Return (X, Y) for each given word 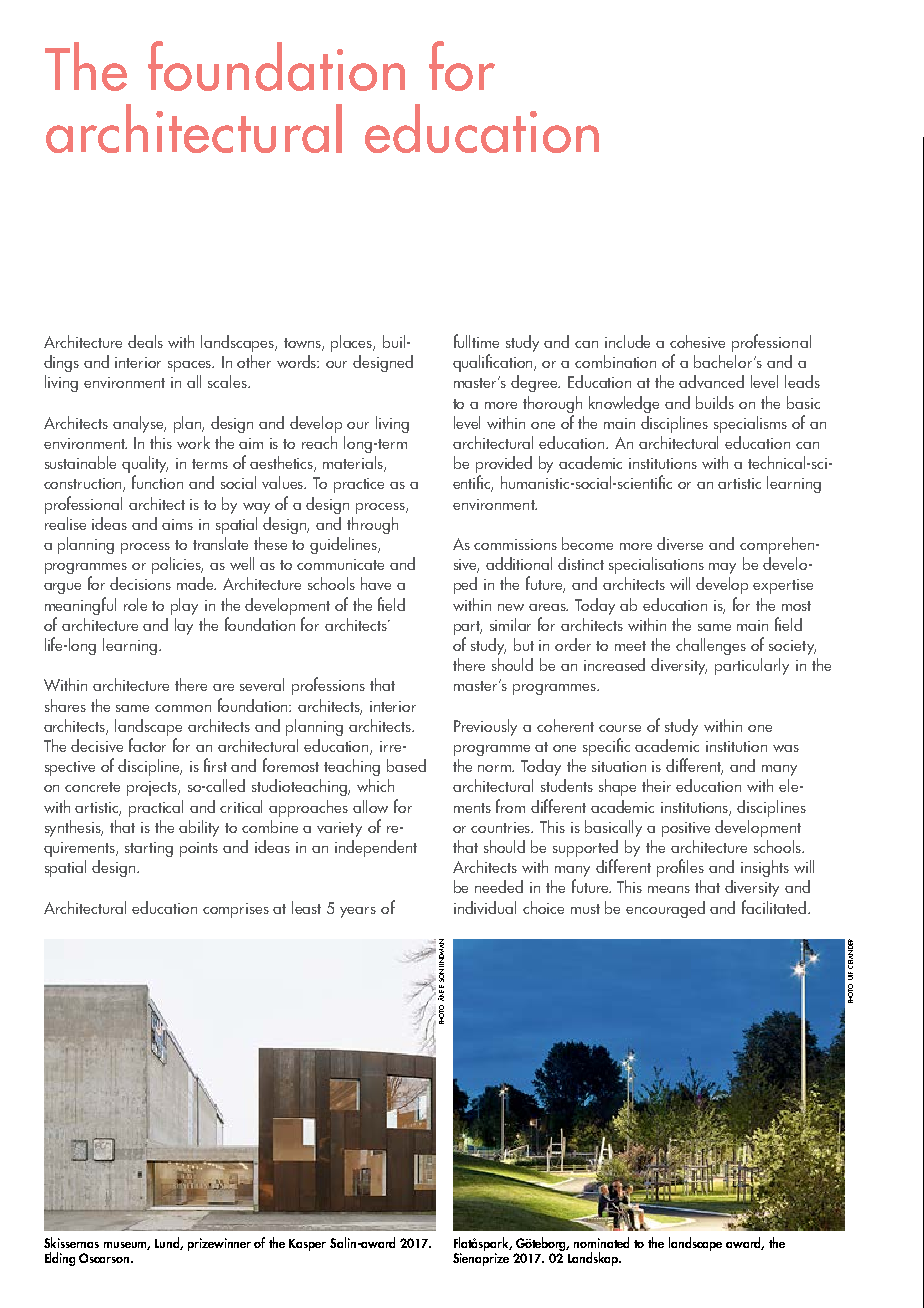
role (135, 604)
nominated (601, 1242)
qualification (494, 363)
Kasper (307, 1245)
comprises (236, 910)
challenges (711, 646)
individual (485, 907)
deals (145, 341)
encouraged (665, 909)
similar (510, 624)
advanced (711, 381)
